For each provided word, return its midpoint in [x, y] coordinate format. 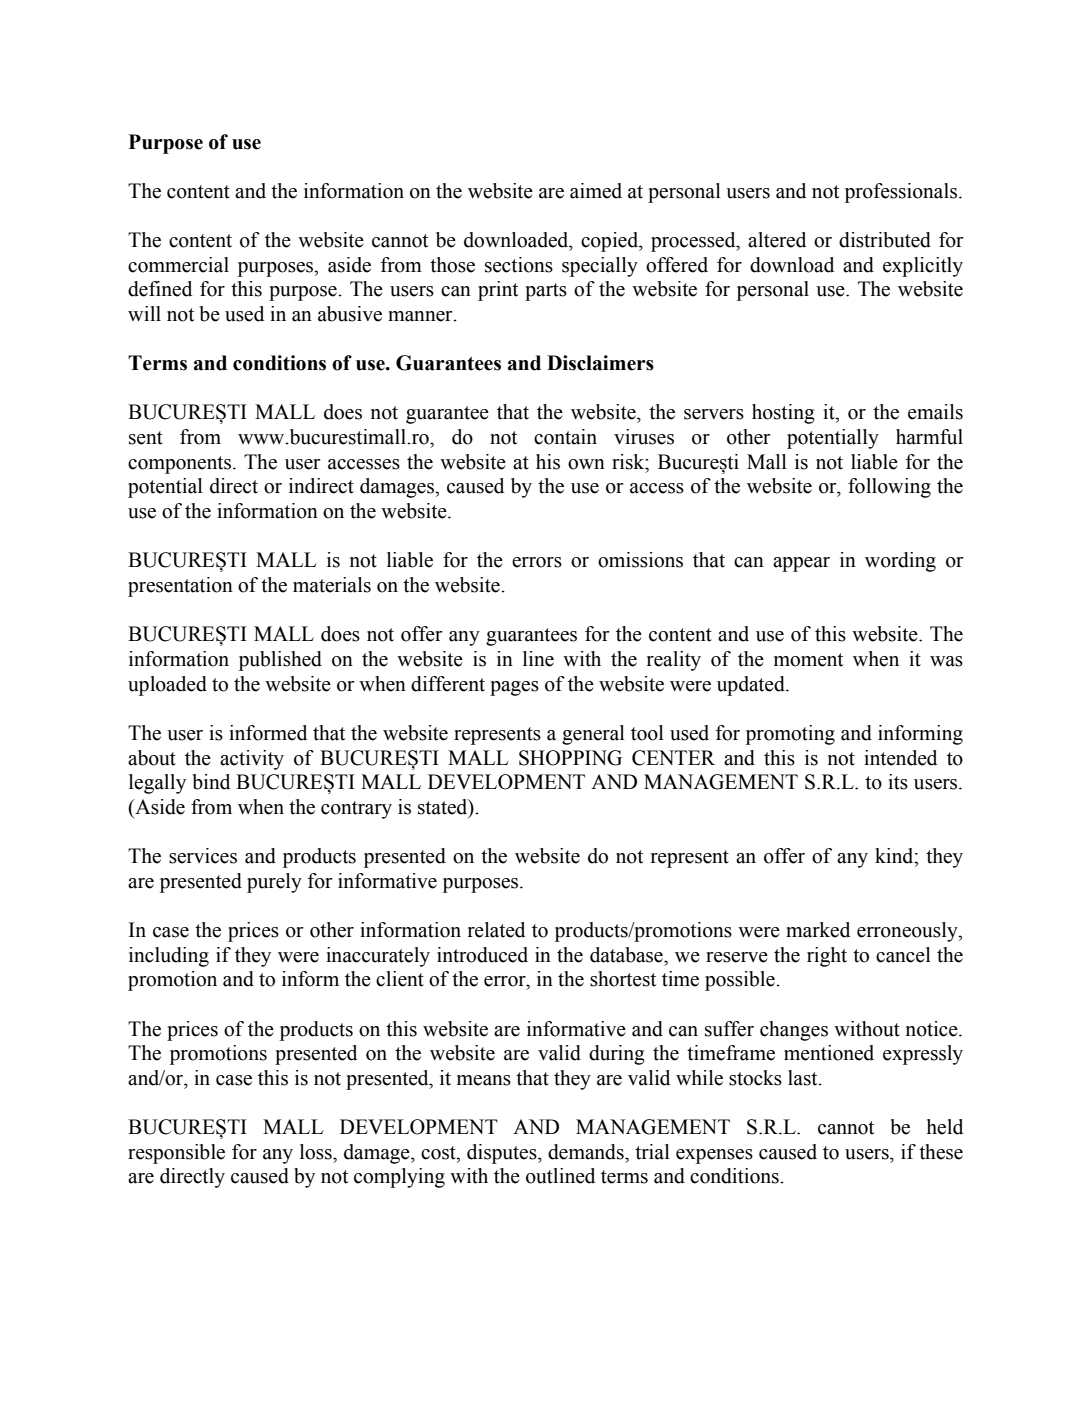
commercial [178, 265]
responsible [176, 1154]
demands [587, 1152]
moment [808, 660]
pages [514, 688]
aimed [596, 191]
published [280, 661]
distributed [885, 240]
